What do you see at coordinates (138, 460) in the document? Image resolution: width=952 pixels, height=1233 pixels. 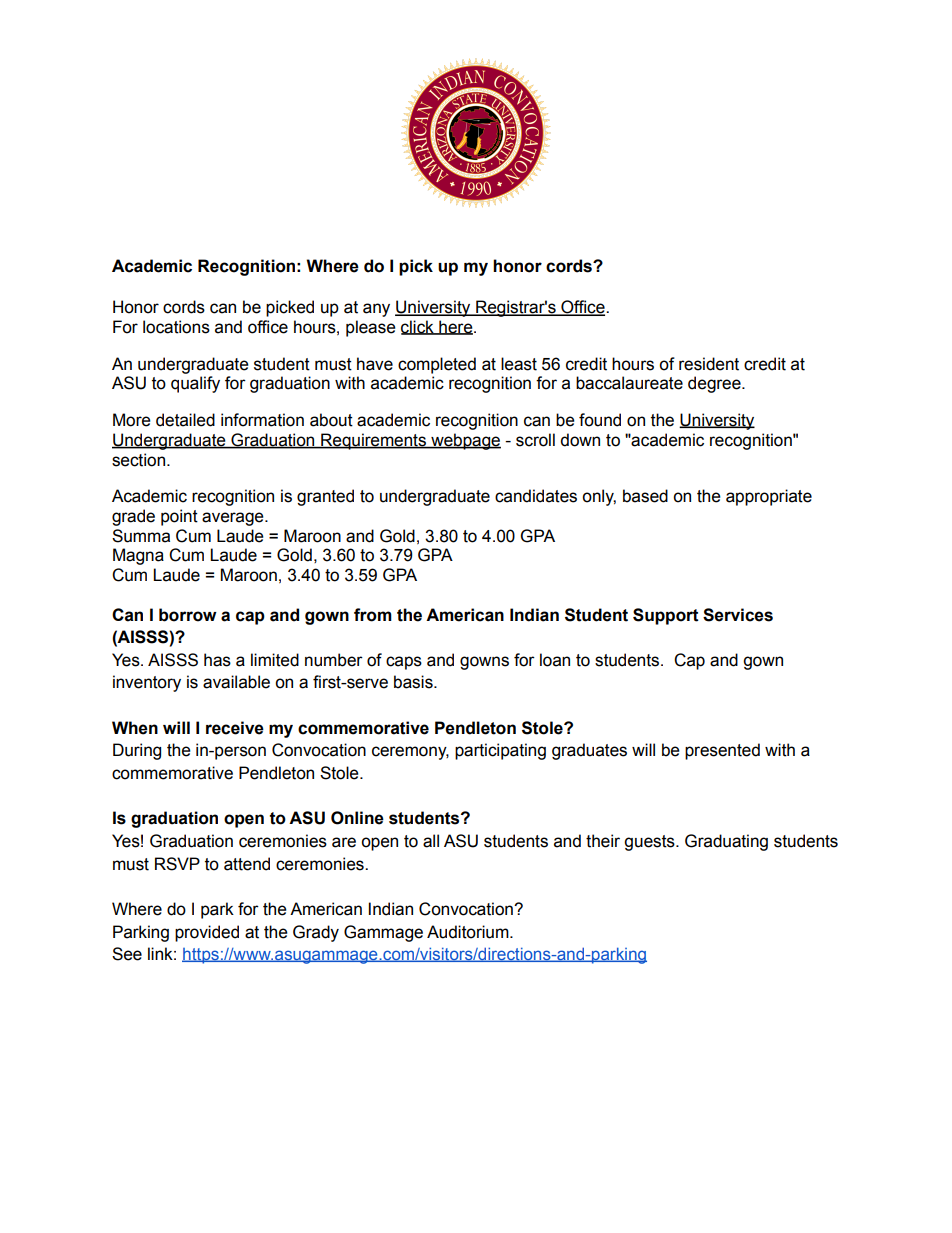 I see `section` at bounding box center [138, 460].
